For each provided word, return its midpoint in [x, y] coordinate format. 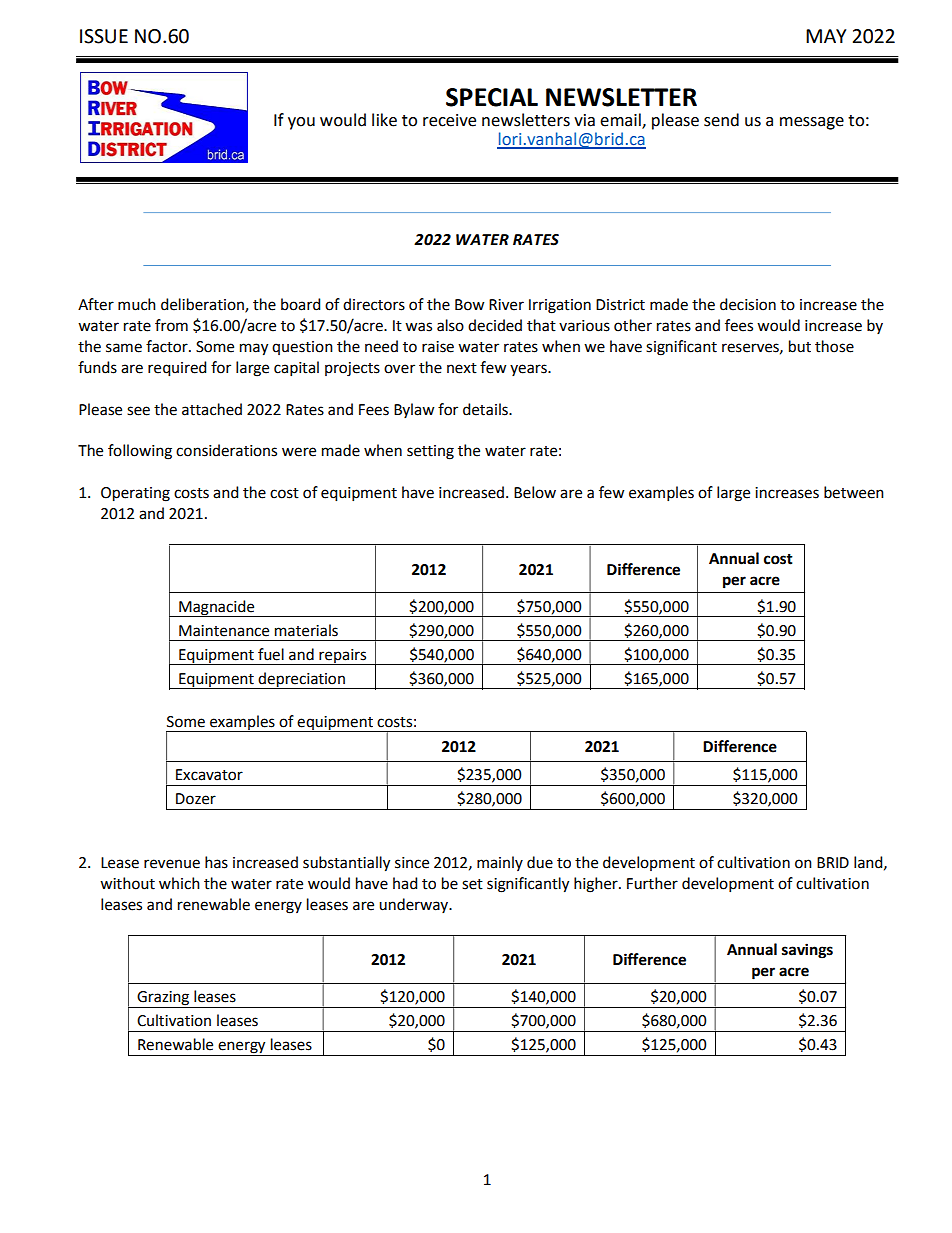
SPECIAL [492, 97]
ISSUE [104, 36]
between [854, 492]
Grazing [163, 999]
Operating [135, 494]
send [721, 120]
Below [535, 492]
